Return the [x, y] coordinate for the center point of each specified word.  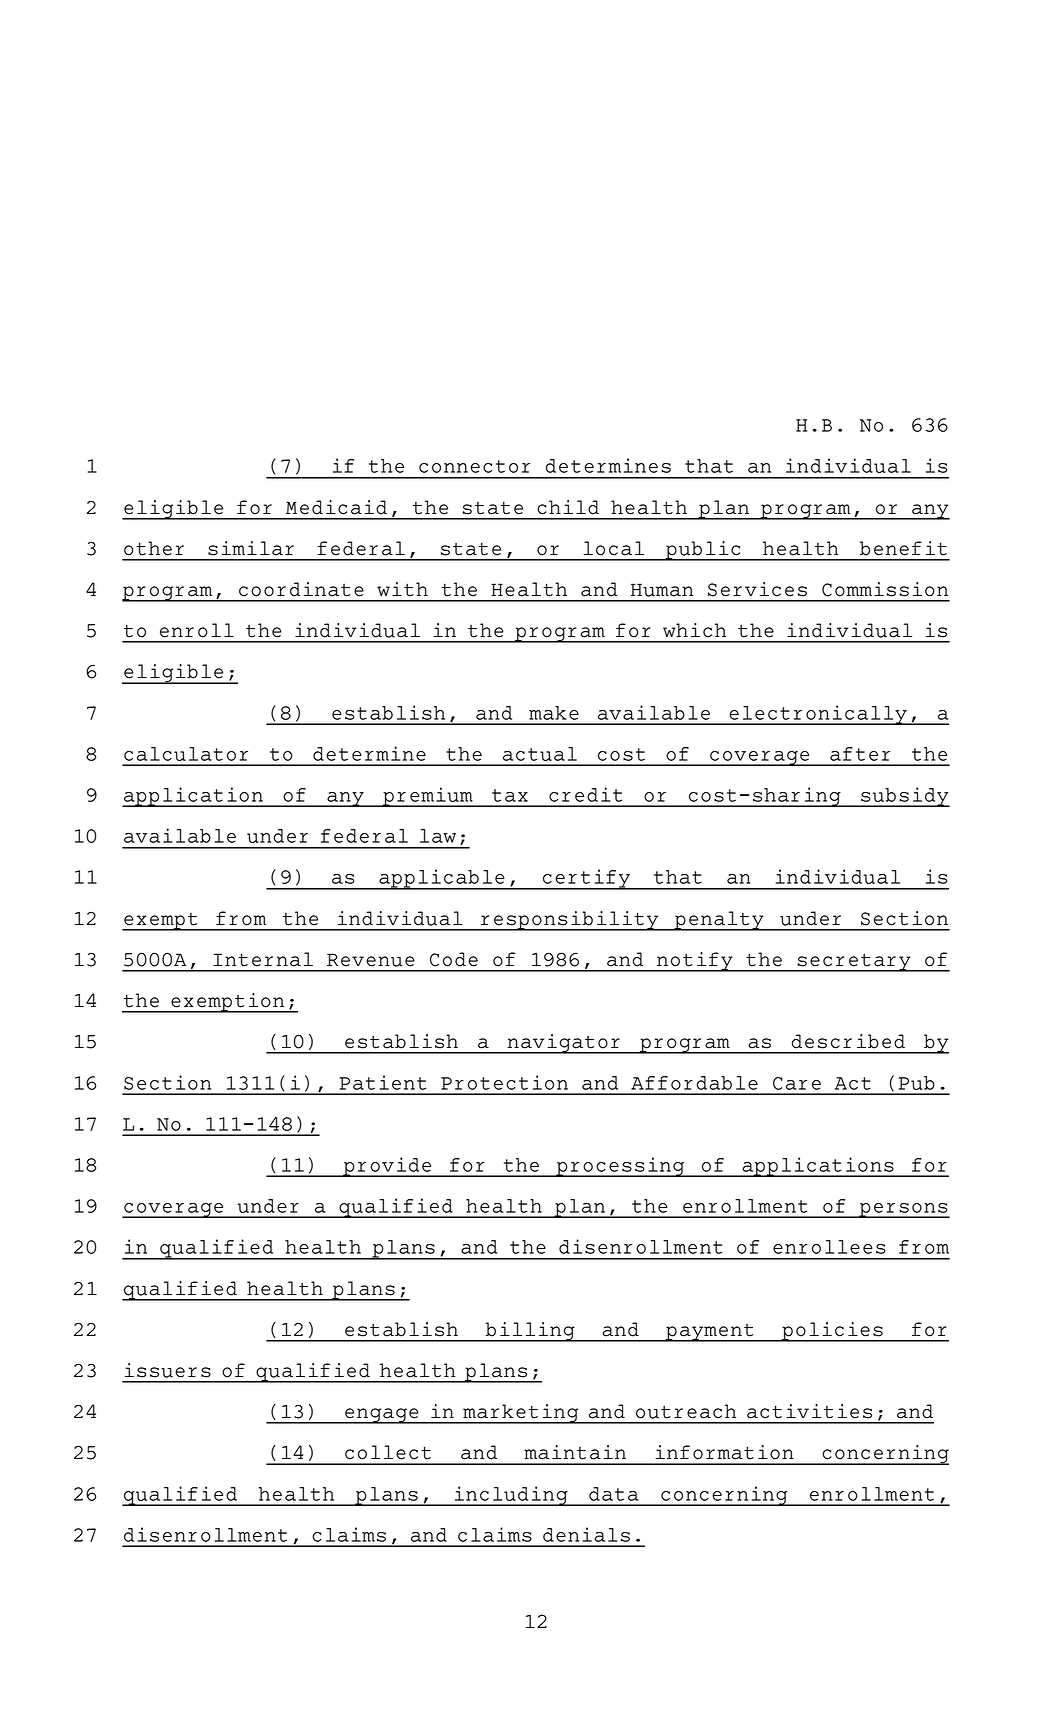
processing [620, 1167]
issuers [168, 1370]
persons [903, 1210]
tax [510, 795]
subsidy [904, 797]
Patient [382, 1082]
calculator [186, 754]
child [568, 507]
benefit [903, 548]
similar [251, 548]
